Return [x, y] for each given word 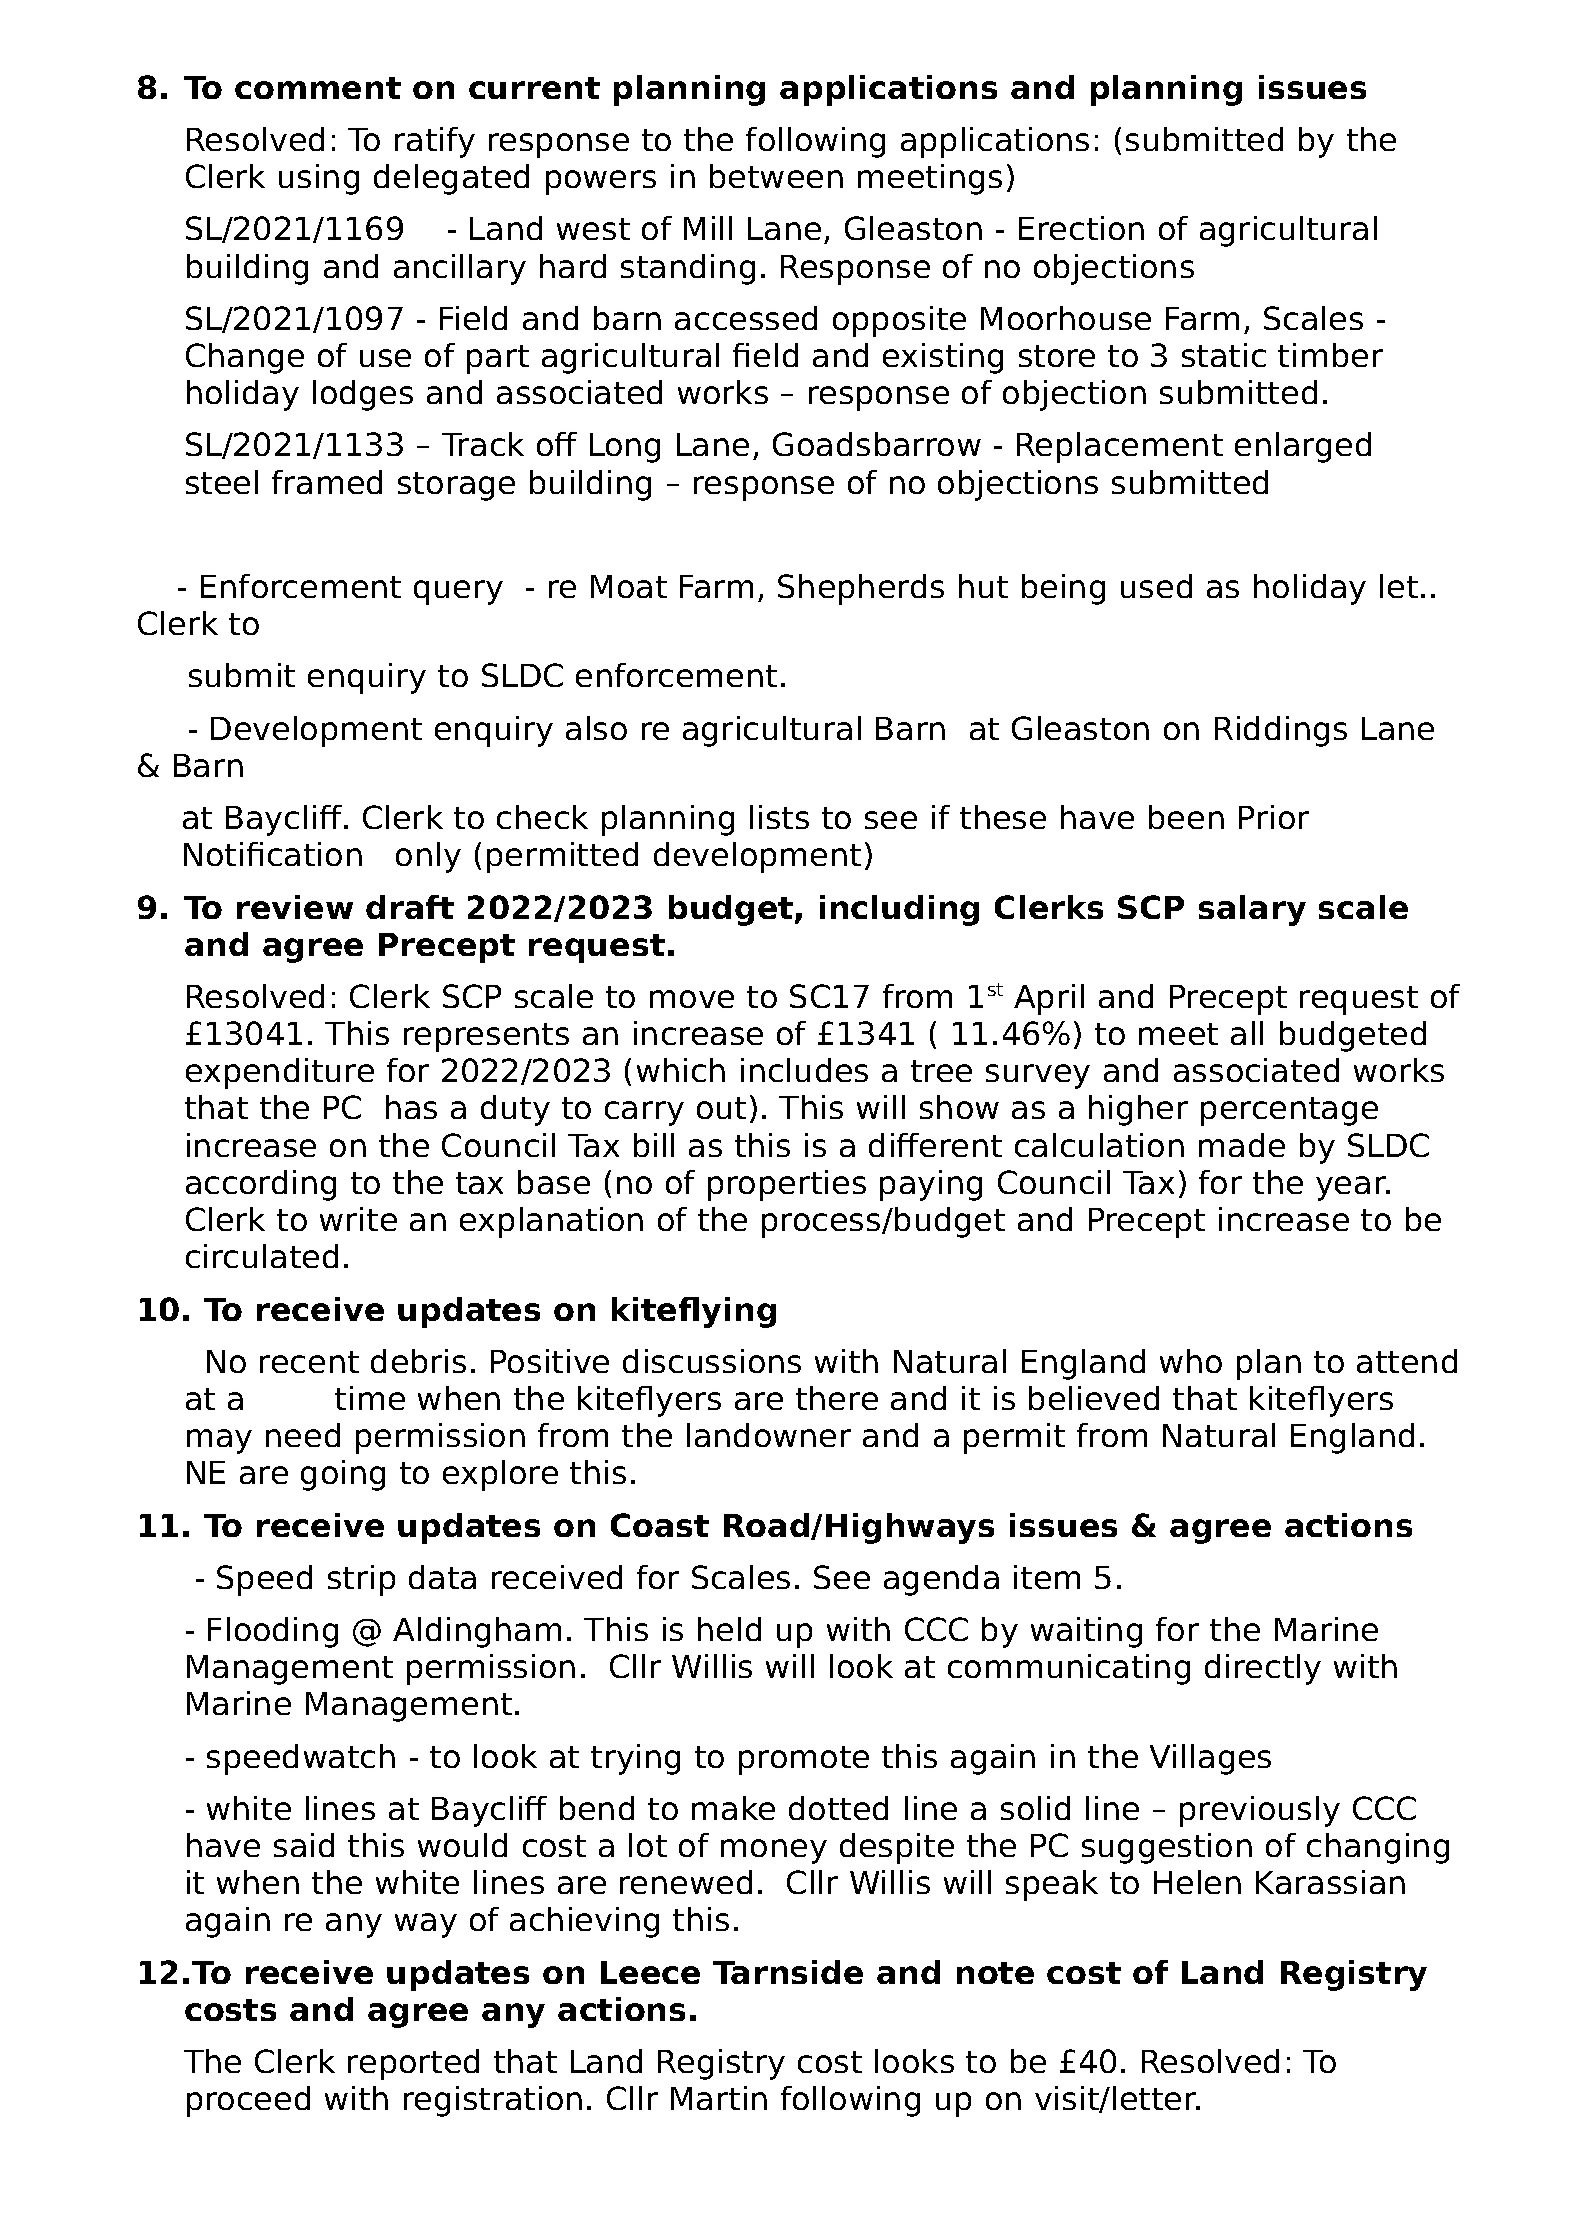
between [776, 176]
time [370, 1398]
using [319, 179]
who [1191, 1361]
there [837, 1398]
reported [413, 2064]
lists [779, 817]
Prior [1274, 817]
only [428, 857]
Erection [1081, 228]
